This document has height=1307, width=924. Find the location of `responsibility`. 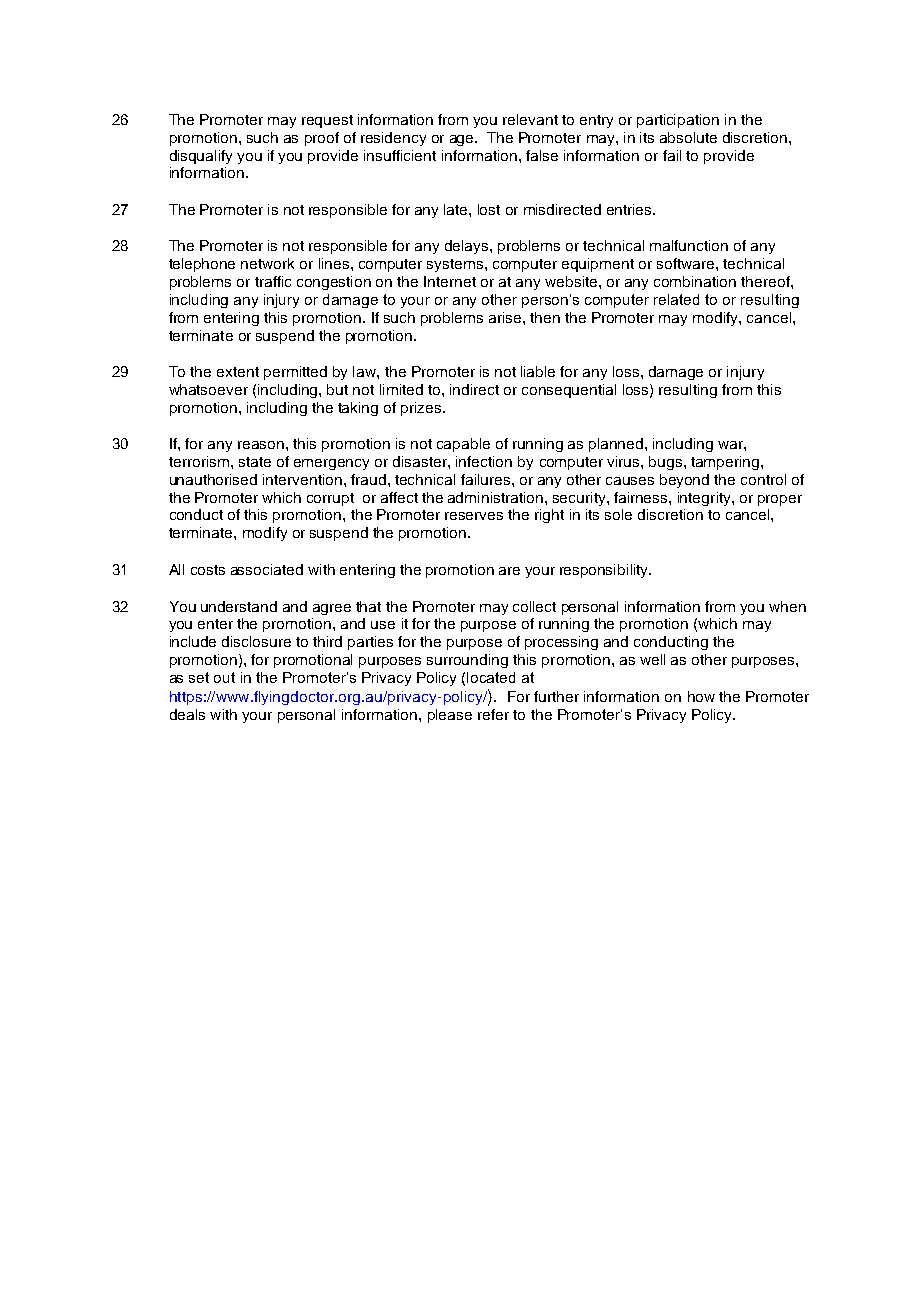

responsibility is located at coordinates (605, 571).
